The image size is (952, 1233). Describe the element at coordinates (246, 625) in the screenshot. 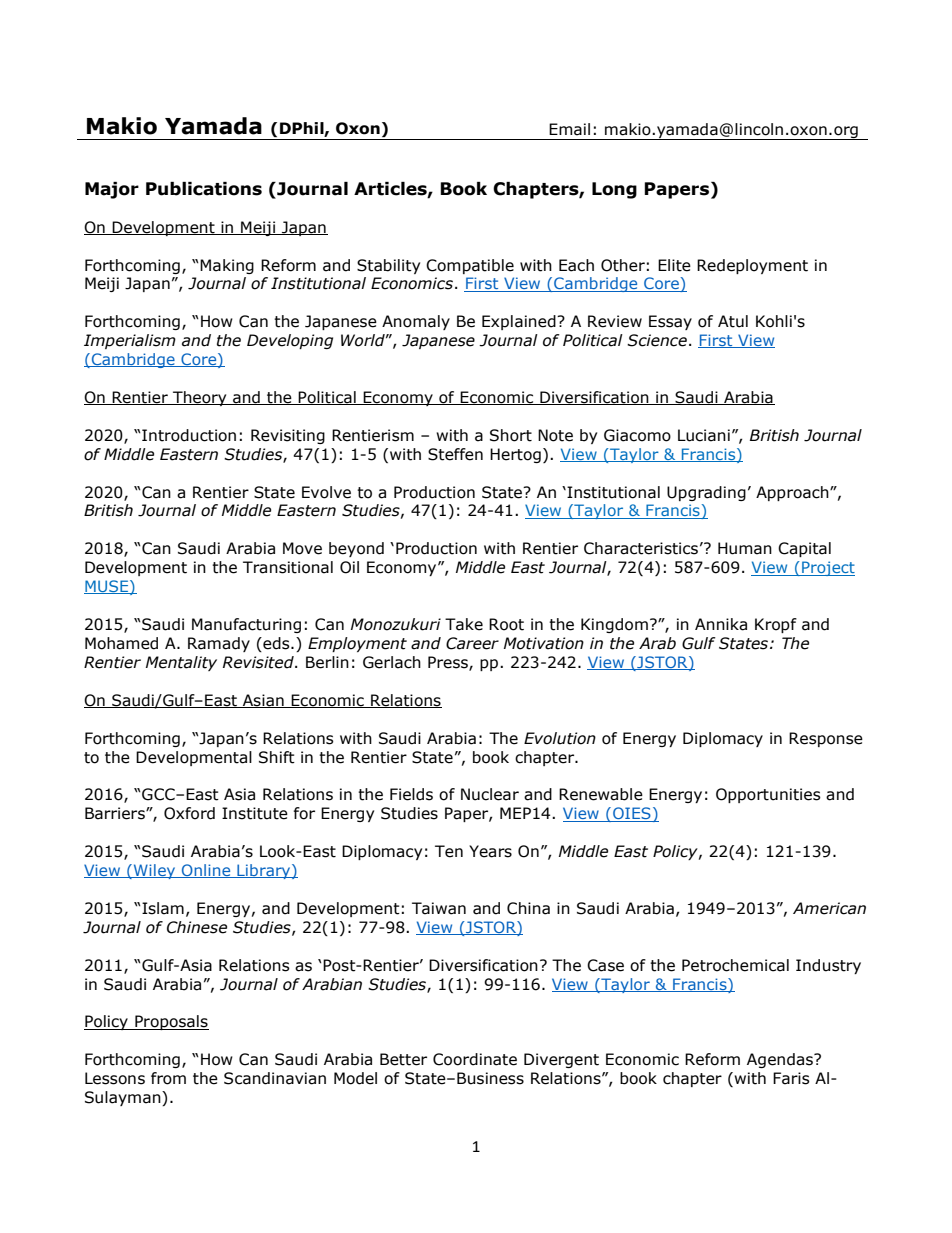

I see `Manufacturing` at that location.
